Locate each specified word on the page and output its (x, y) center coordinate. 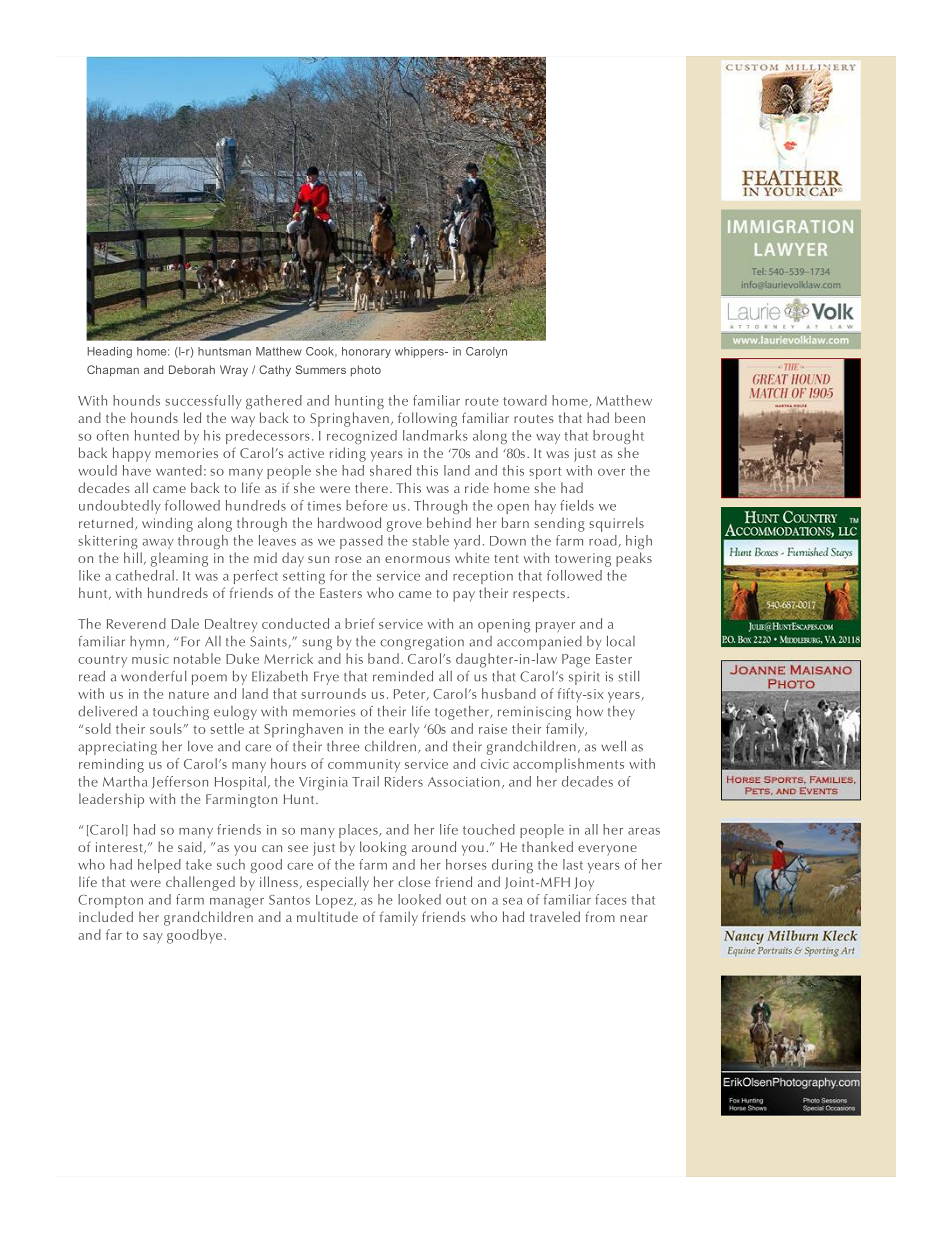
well (613, 746)
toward (525, 400)
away (158, 544)
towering (583, 560)
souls (167, 728)
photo (366, 371)
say (153, 938)
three (343, 746)
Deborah (192, 369)
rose (348, 559)
